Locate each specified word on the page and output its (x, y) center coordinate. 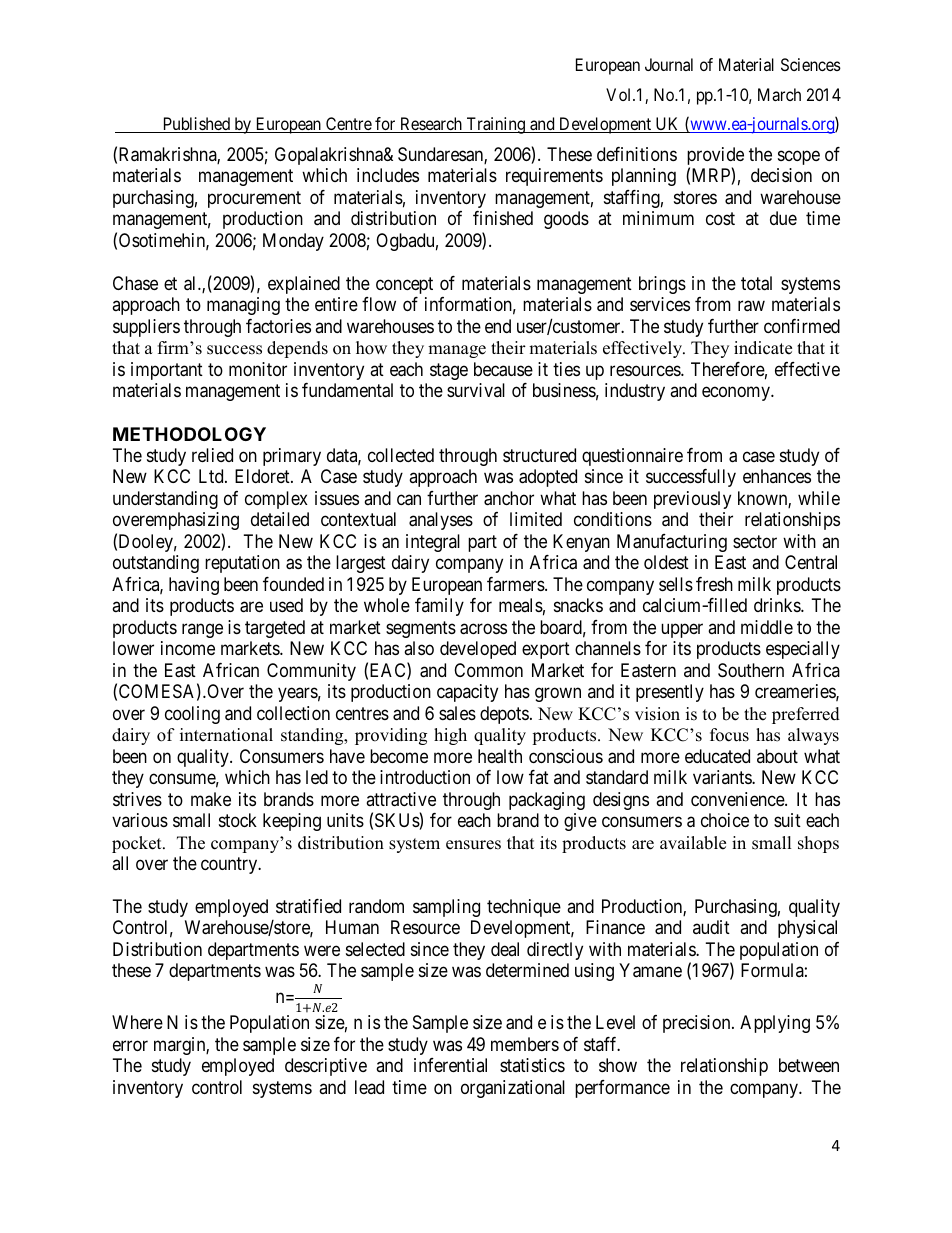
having (194, 586)
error (130, 1045)
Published (196, 125)
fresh (714, 584)
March (779, 94)
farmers (516, 584)
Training (495, 125)
